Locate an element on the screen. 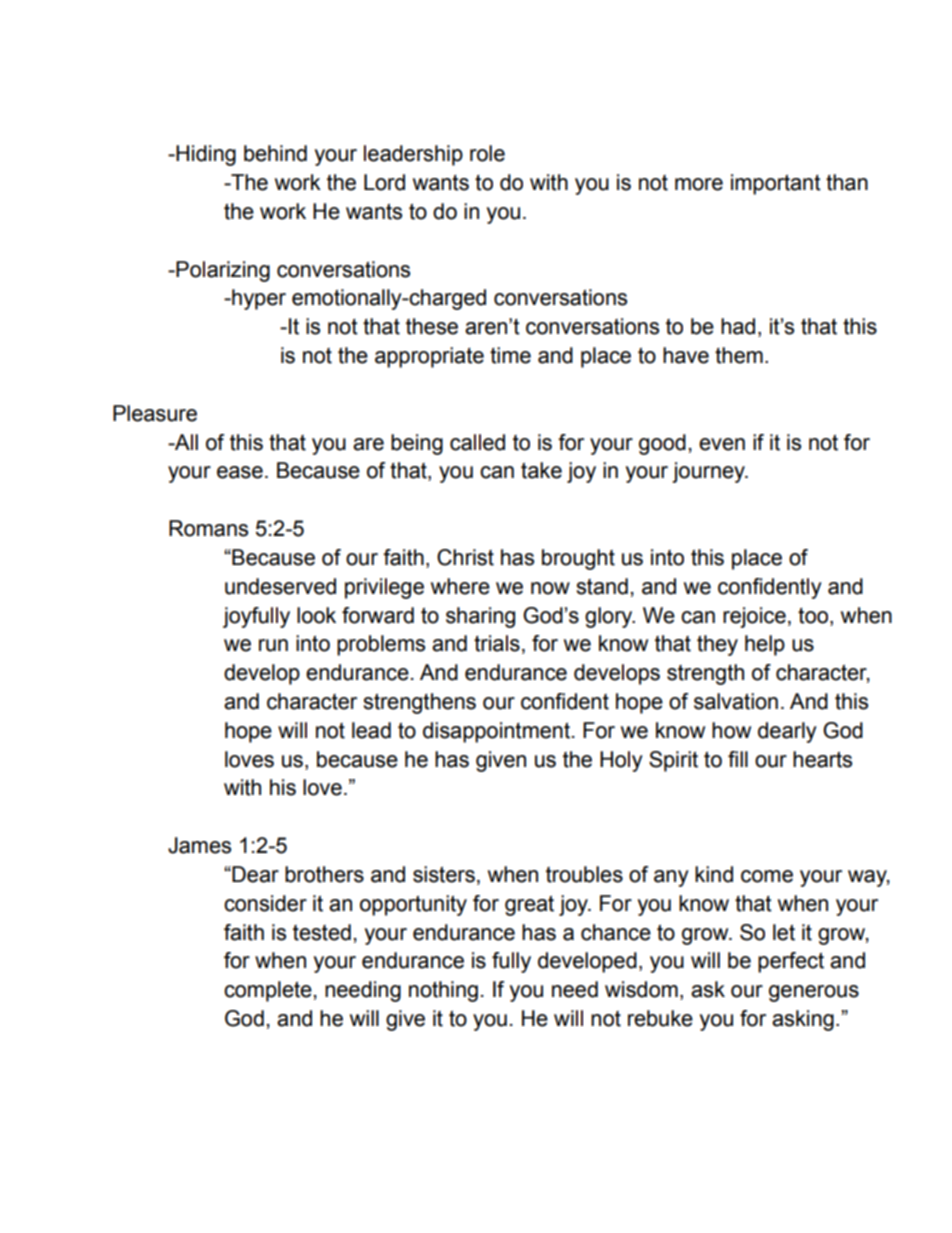 Image resolution: width=952 pixels, height=1233 pixels. important is located at coordinates (776, 184).
